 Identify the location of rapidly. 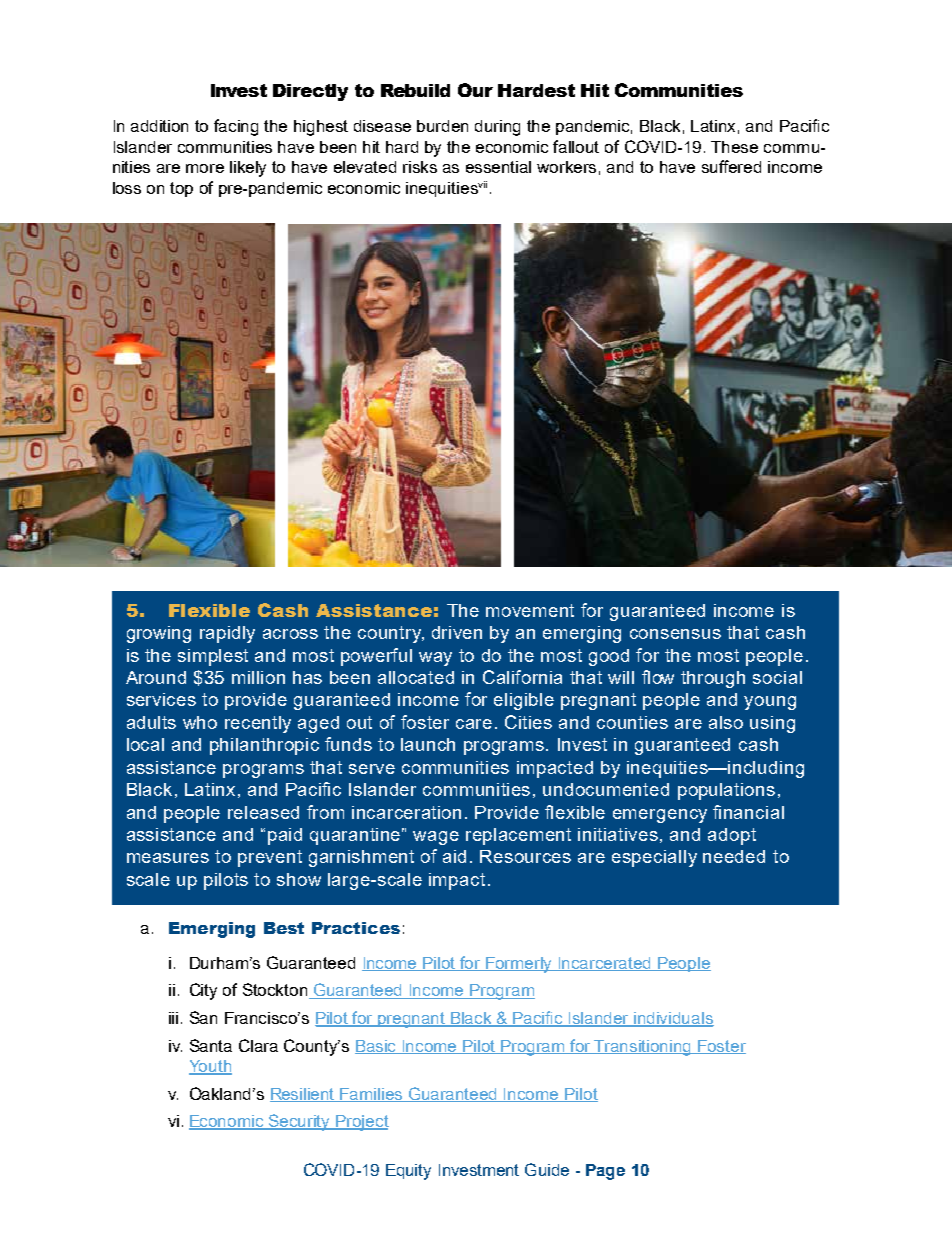
(227, 634).
